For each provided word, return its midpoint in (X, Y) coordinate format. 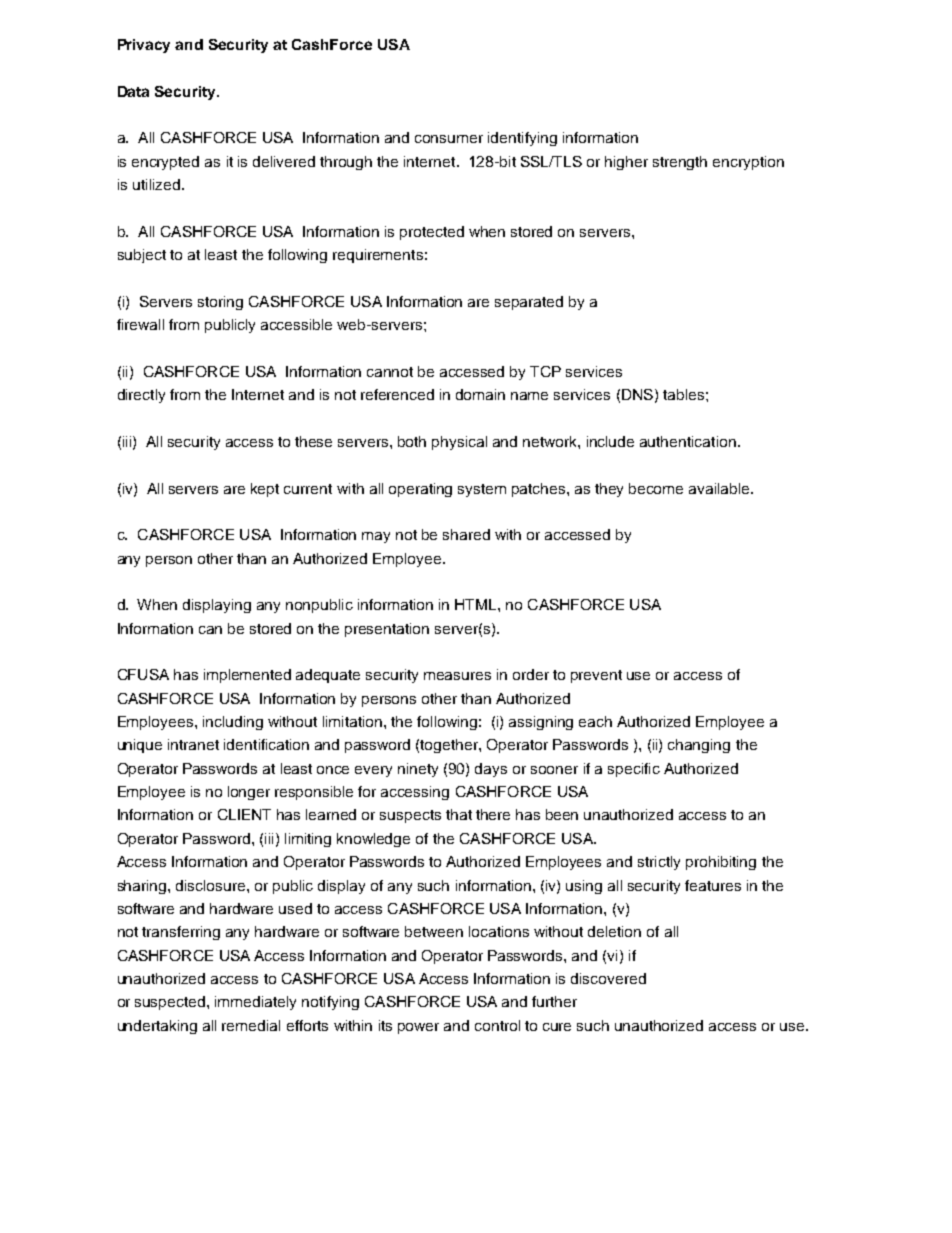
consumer (449, 139)
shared (466, 534)
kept (265, 490)
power (418, 1028)
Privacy (144, 46)
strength (680, 163)
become (656, 488)
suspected (170, 1003)
